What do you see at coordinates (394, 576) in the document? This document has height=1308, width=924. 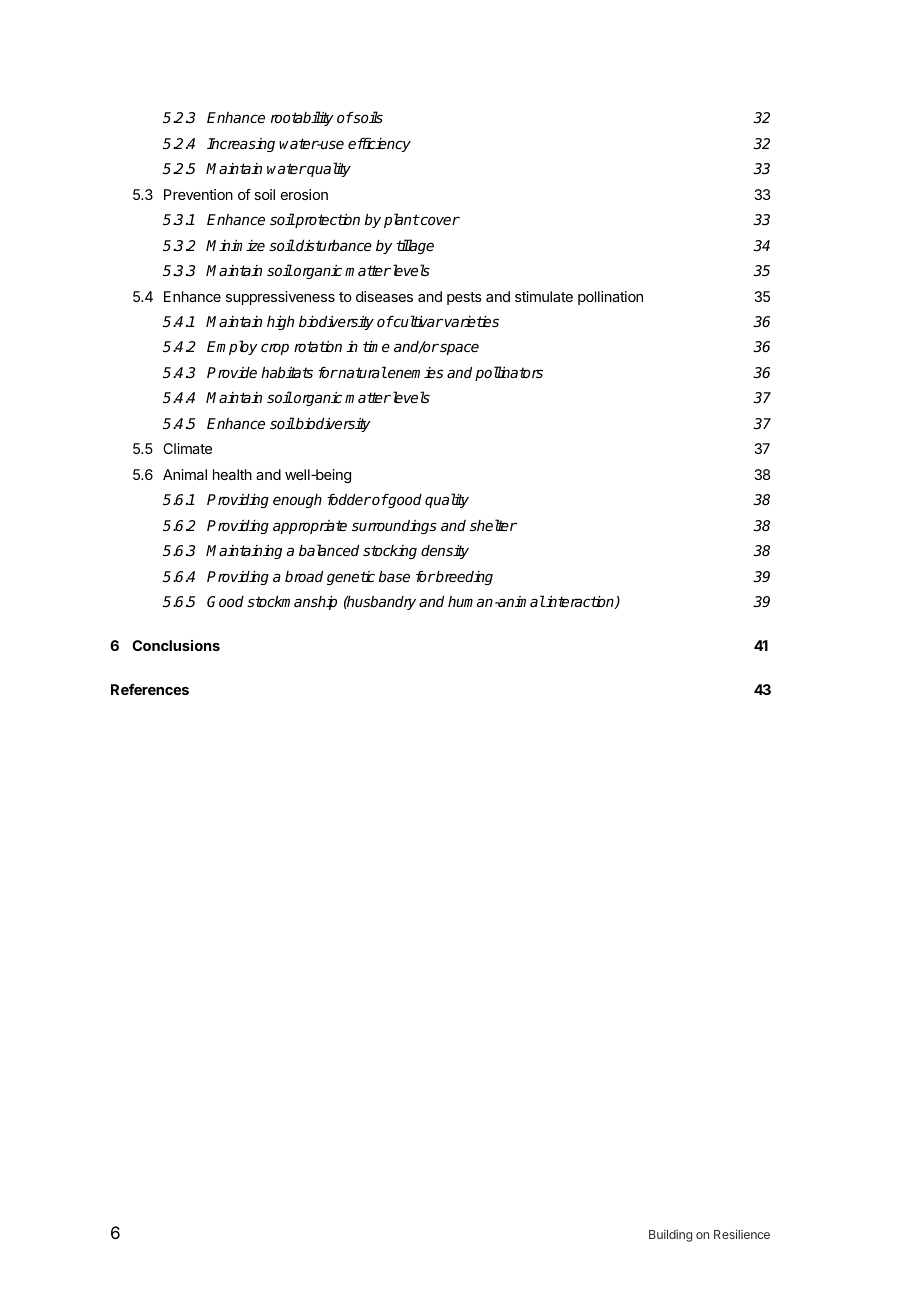 I see `base` at bounding box center [394, 576].
